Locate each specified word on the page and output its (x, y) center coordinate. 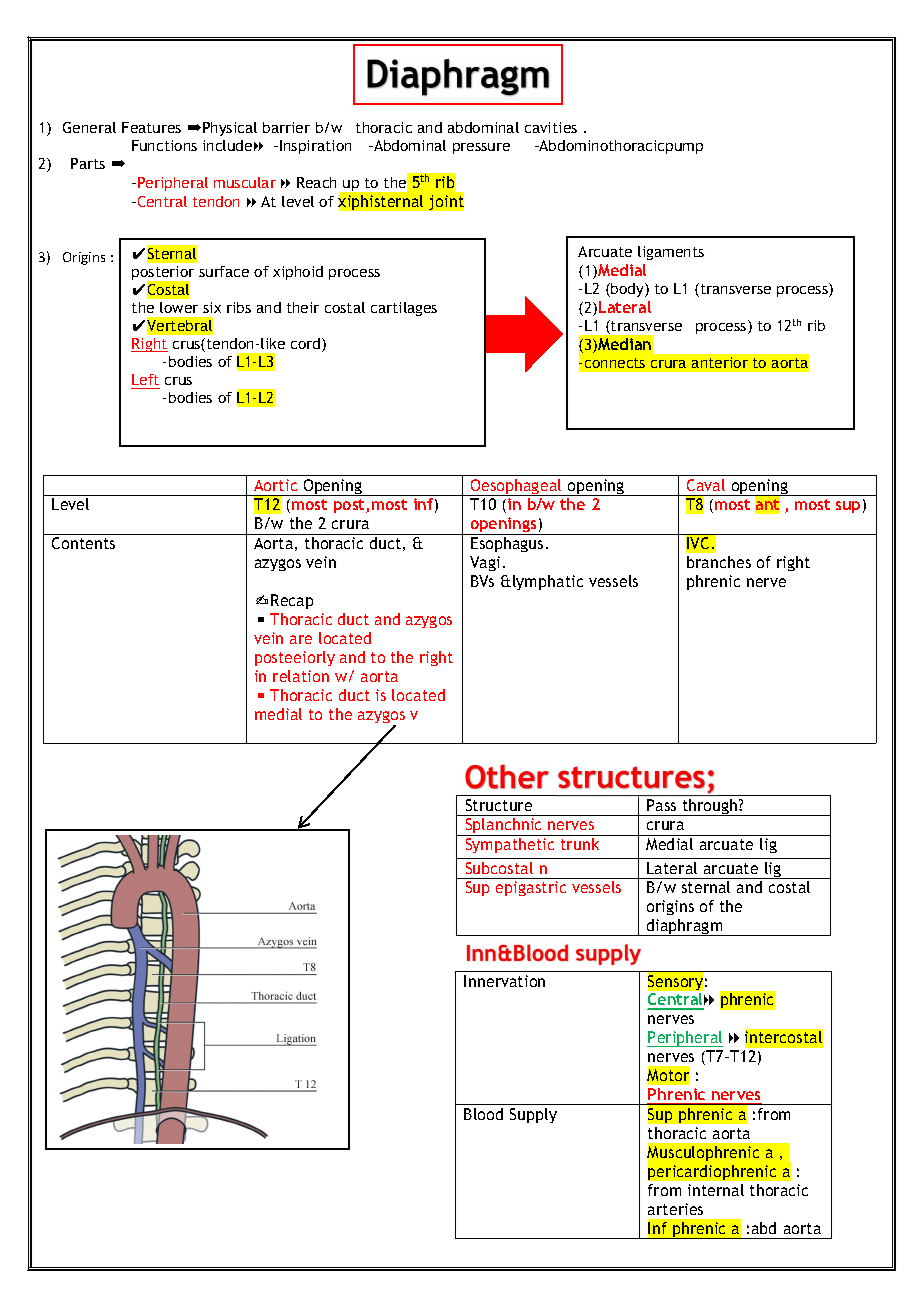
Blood (483, 1114)
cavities (551, 127)
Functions (164, 145)
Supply (533, 1115)
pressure (481, 148)
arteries (675, 1209)
